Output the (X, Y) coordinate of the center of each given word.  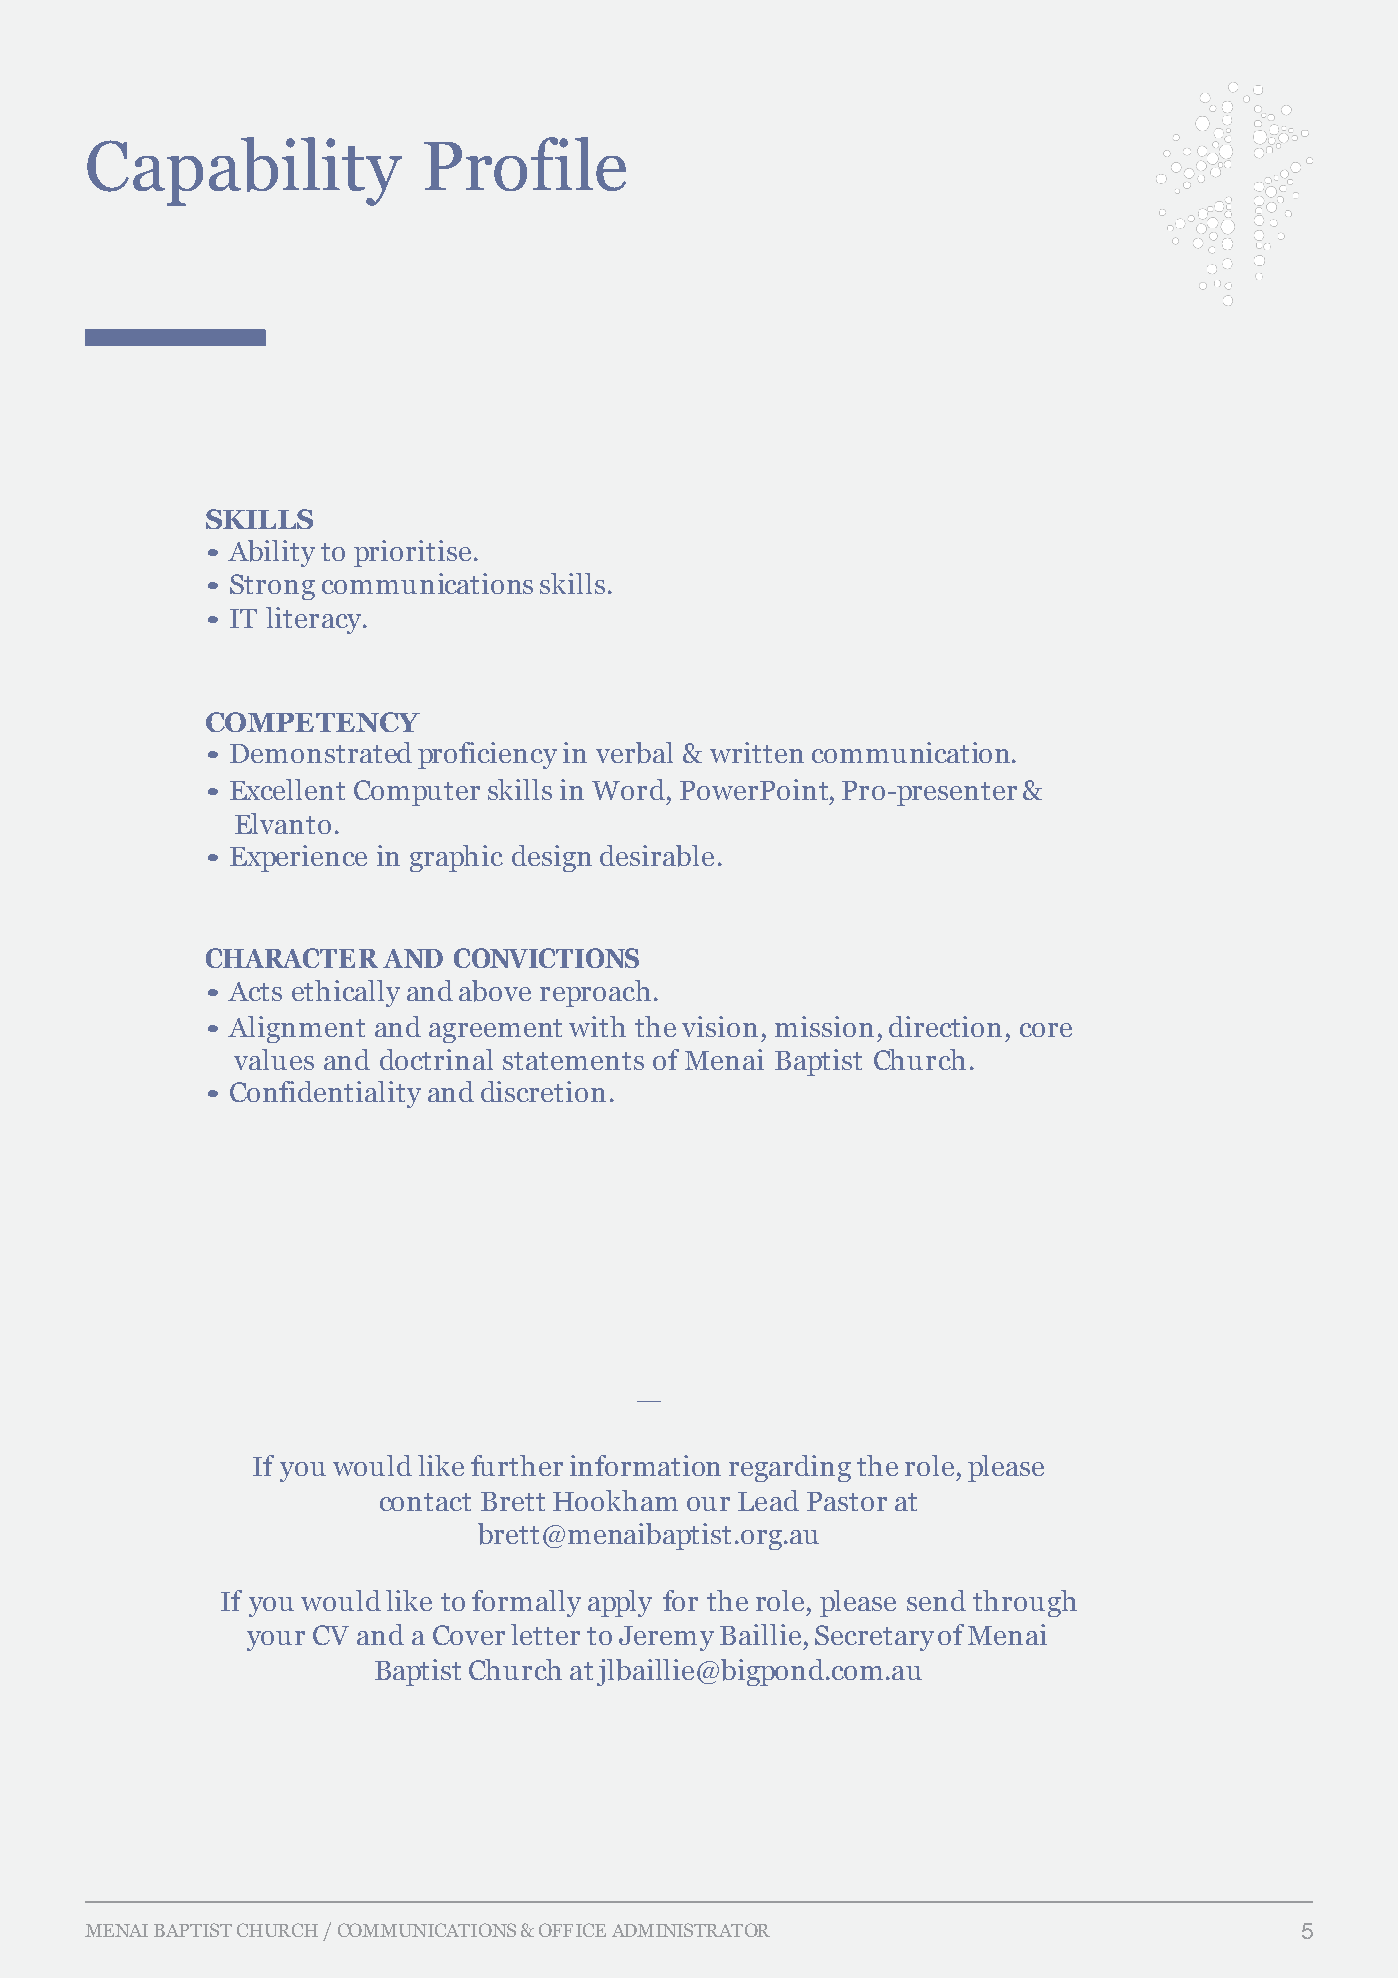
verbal (634, 753)
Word (628, 789)
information (645, 1465)
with (597, 1026)
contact (425, 1502)
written (757, 752)
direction (945, 1026)
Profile (525, 164)
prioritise (412, 553)
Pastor (847, 1501)
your (276, 1641)
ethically (346, 993)
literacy (315, 620)
